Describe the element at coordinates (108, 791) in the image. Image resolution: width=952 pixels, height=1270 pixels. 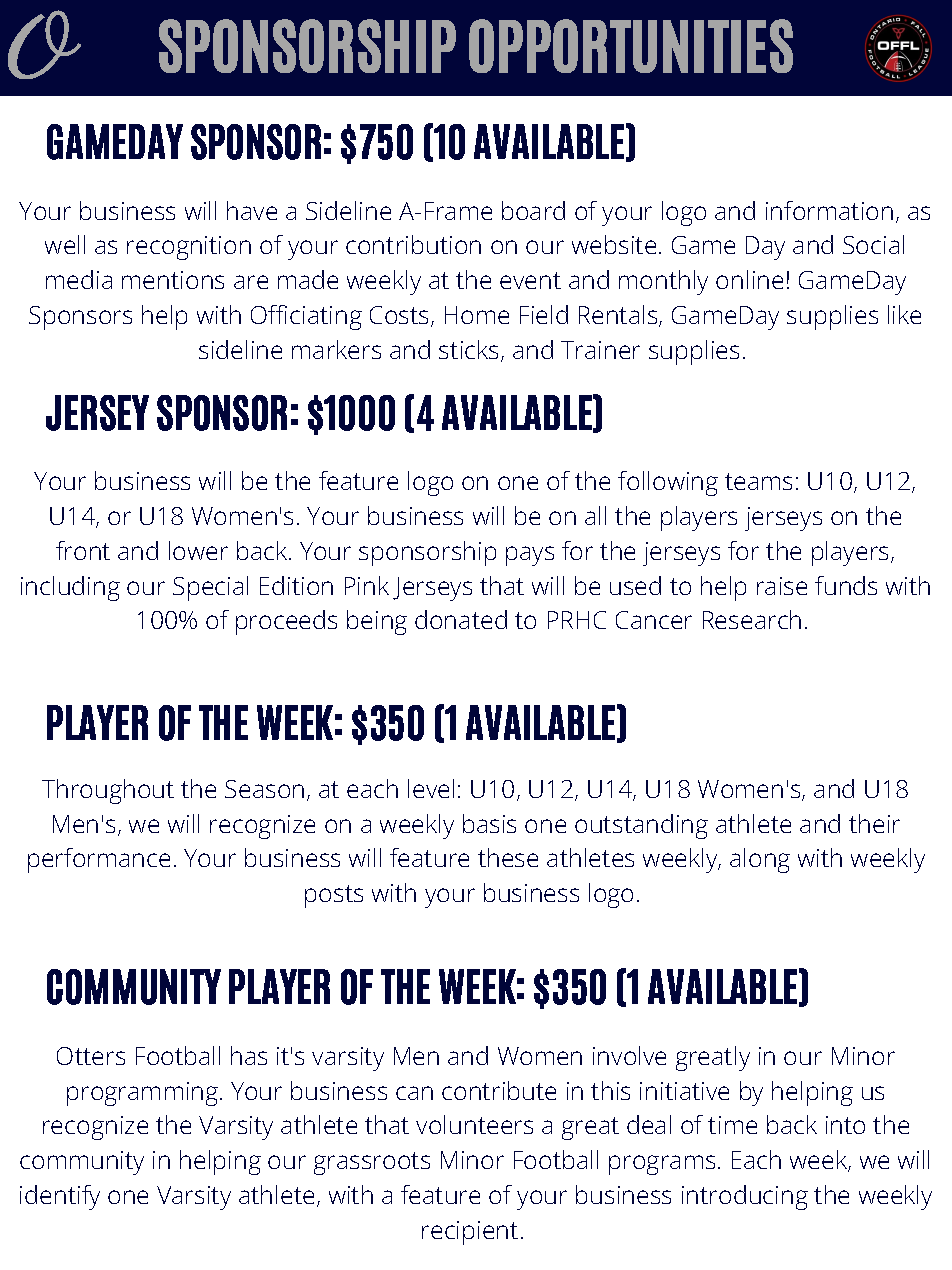
I see `Throughout` at that location.
